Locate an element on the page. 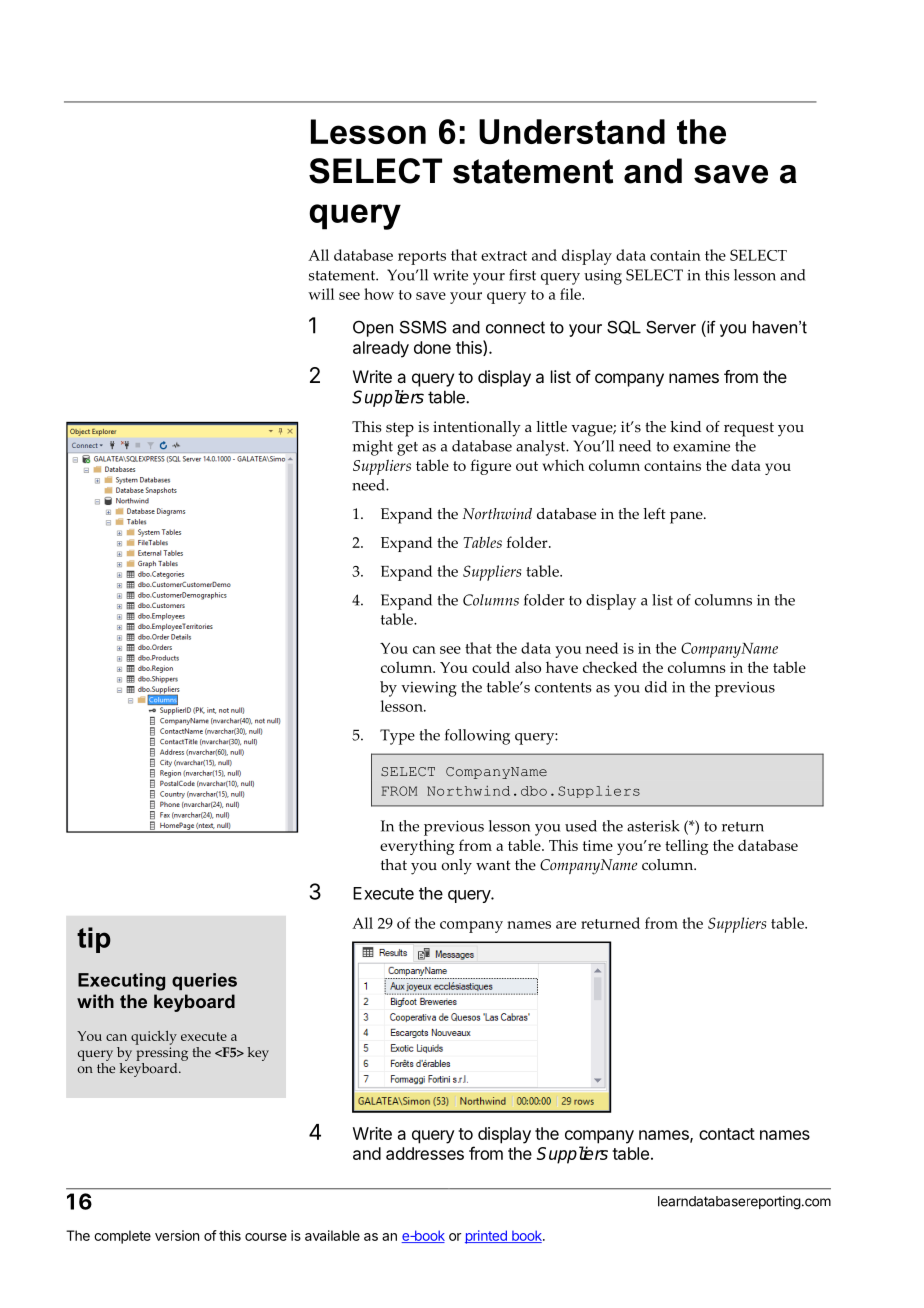  addresses is located at coordinates (425, 1153).
